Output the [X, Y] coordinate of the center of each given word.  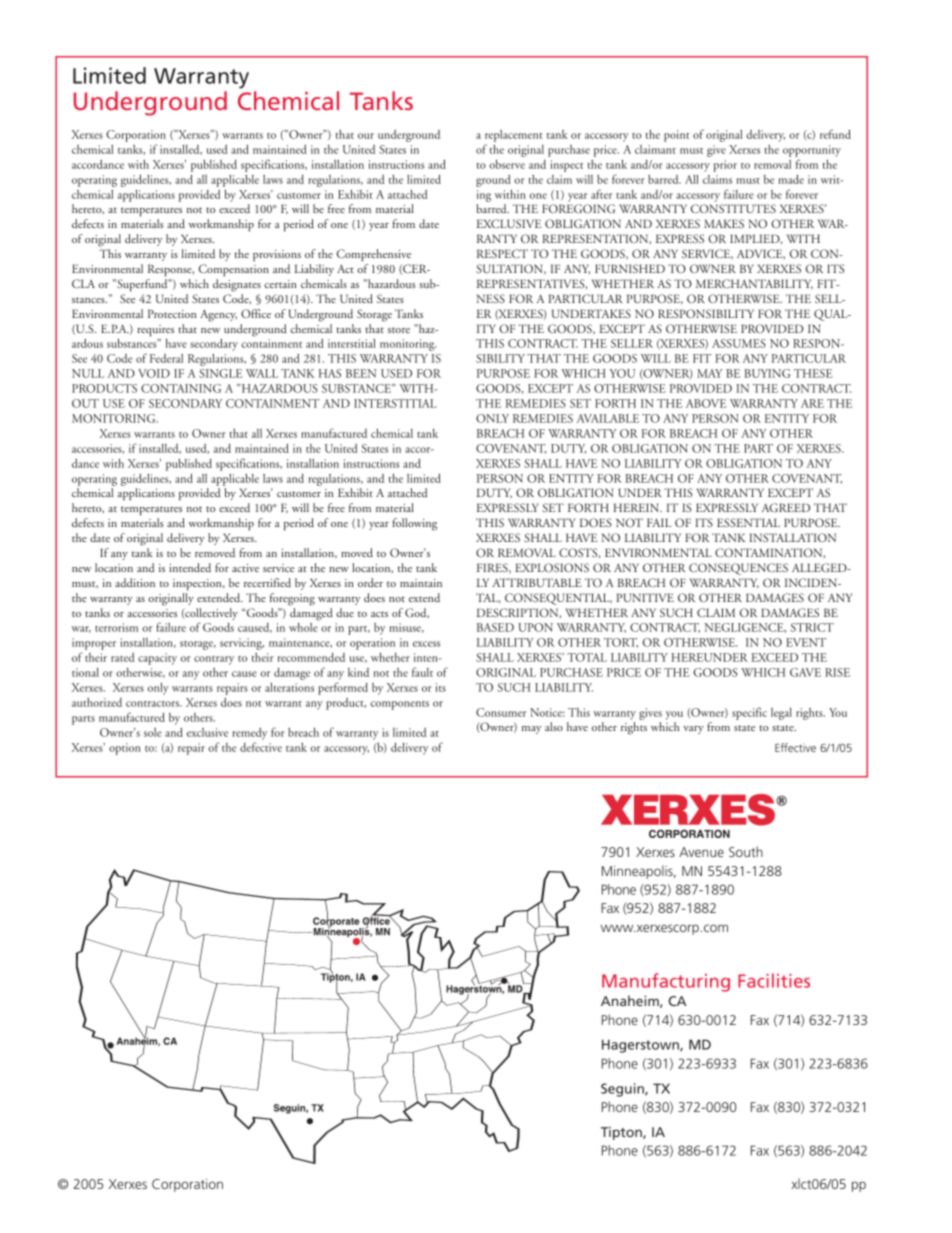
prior [725, 166]
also [554, 726]
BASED [495, 627]
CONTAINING [181, 388]
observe [507, 164]
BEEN [361, 373]
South [746, 851]
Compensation [234, 270]
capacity [157, 659]
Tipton [622, 1133]
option [125, 749]
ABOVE [706, 403]
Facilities [774, 980]
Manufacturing [666, 982]
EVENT [806, 642]
